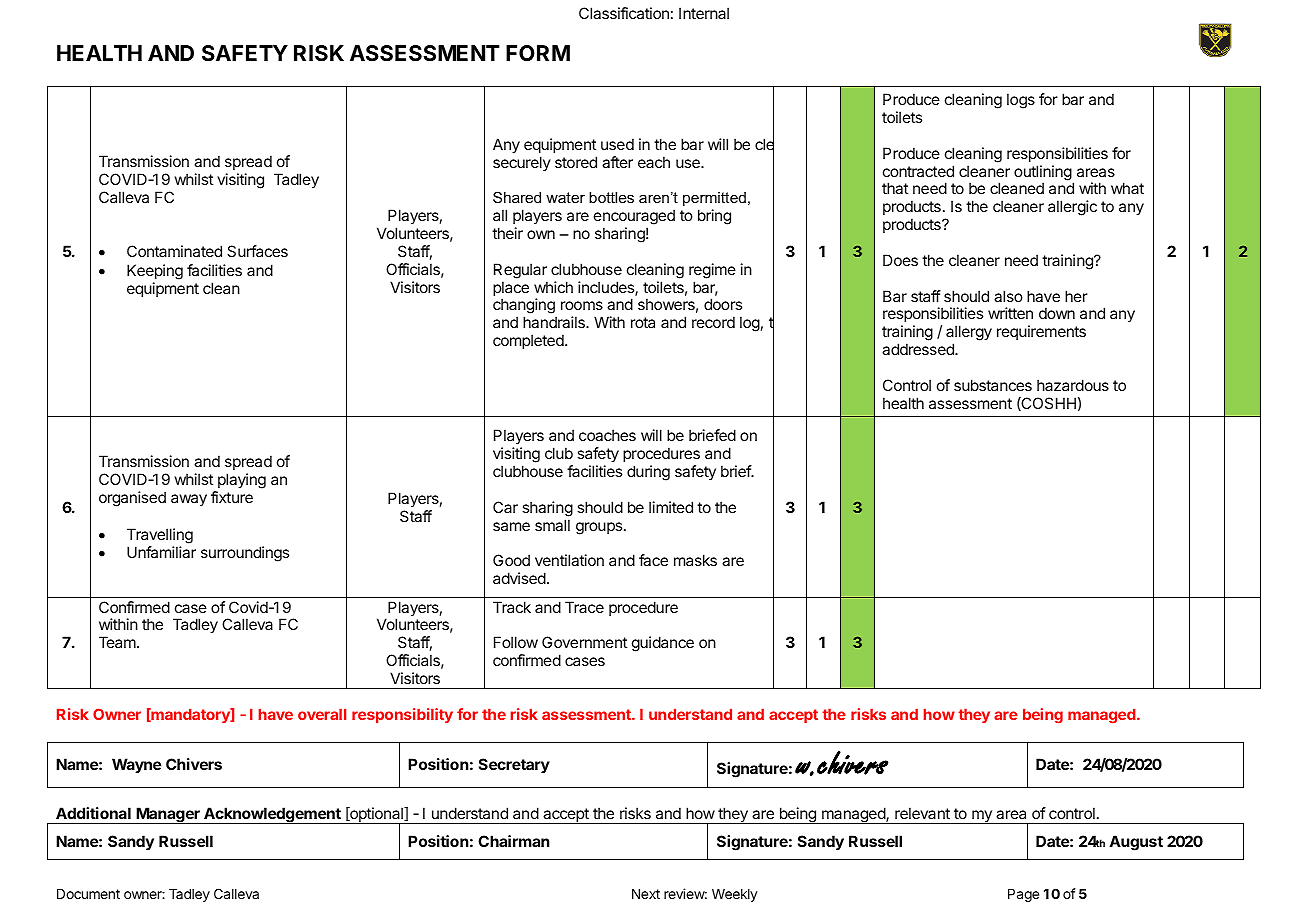 The width and height of the page is (1308, 924). I want to click on Classification, so click(624, 13).
